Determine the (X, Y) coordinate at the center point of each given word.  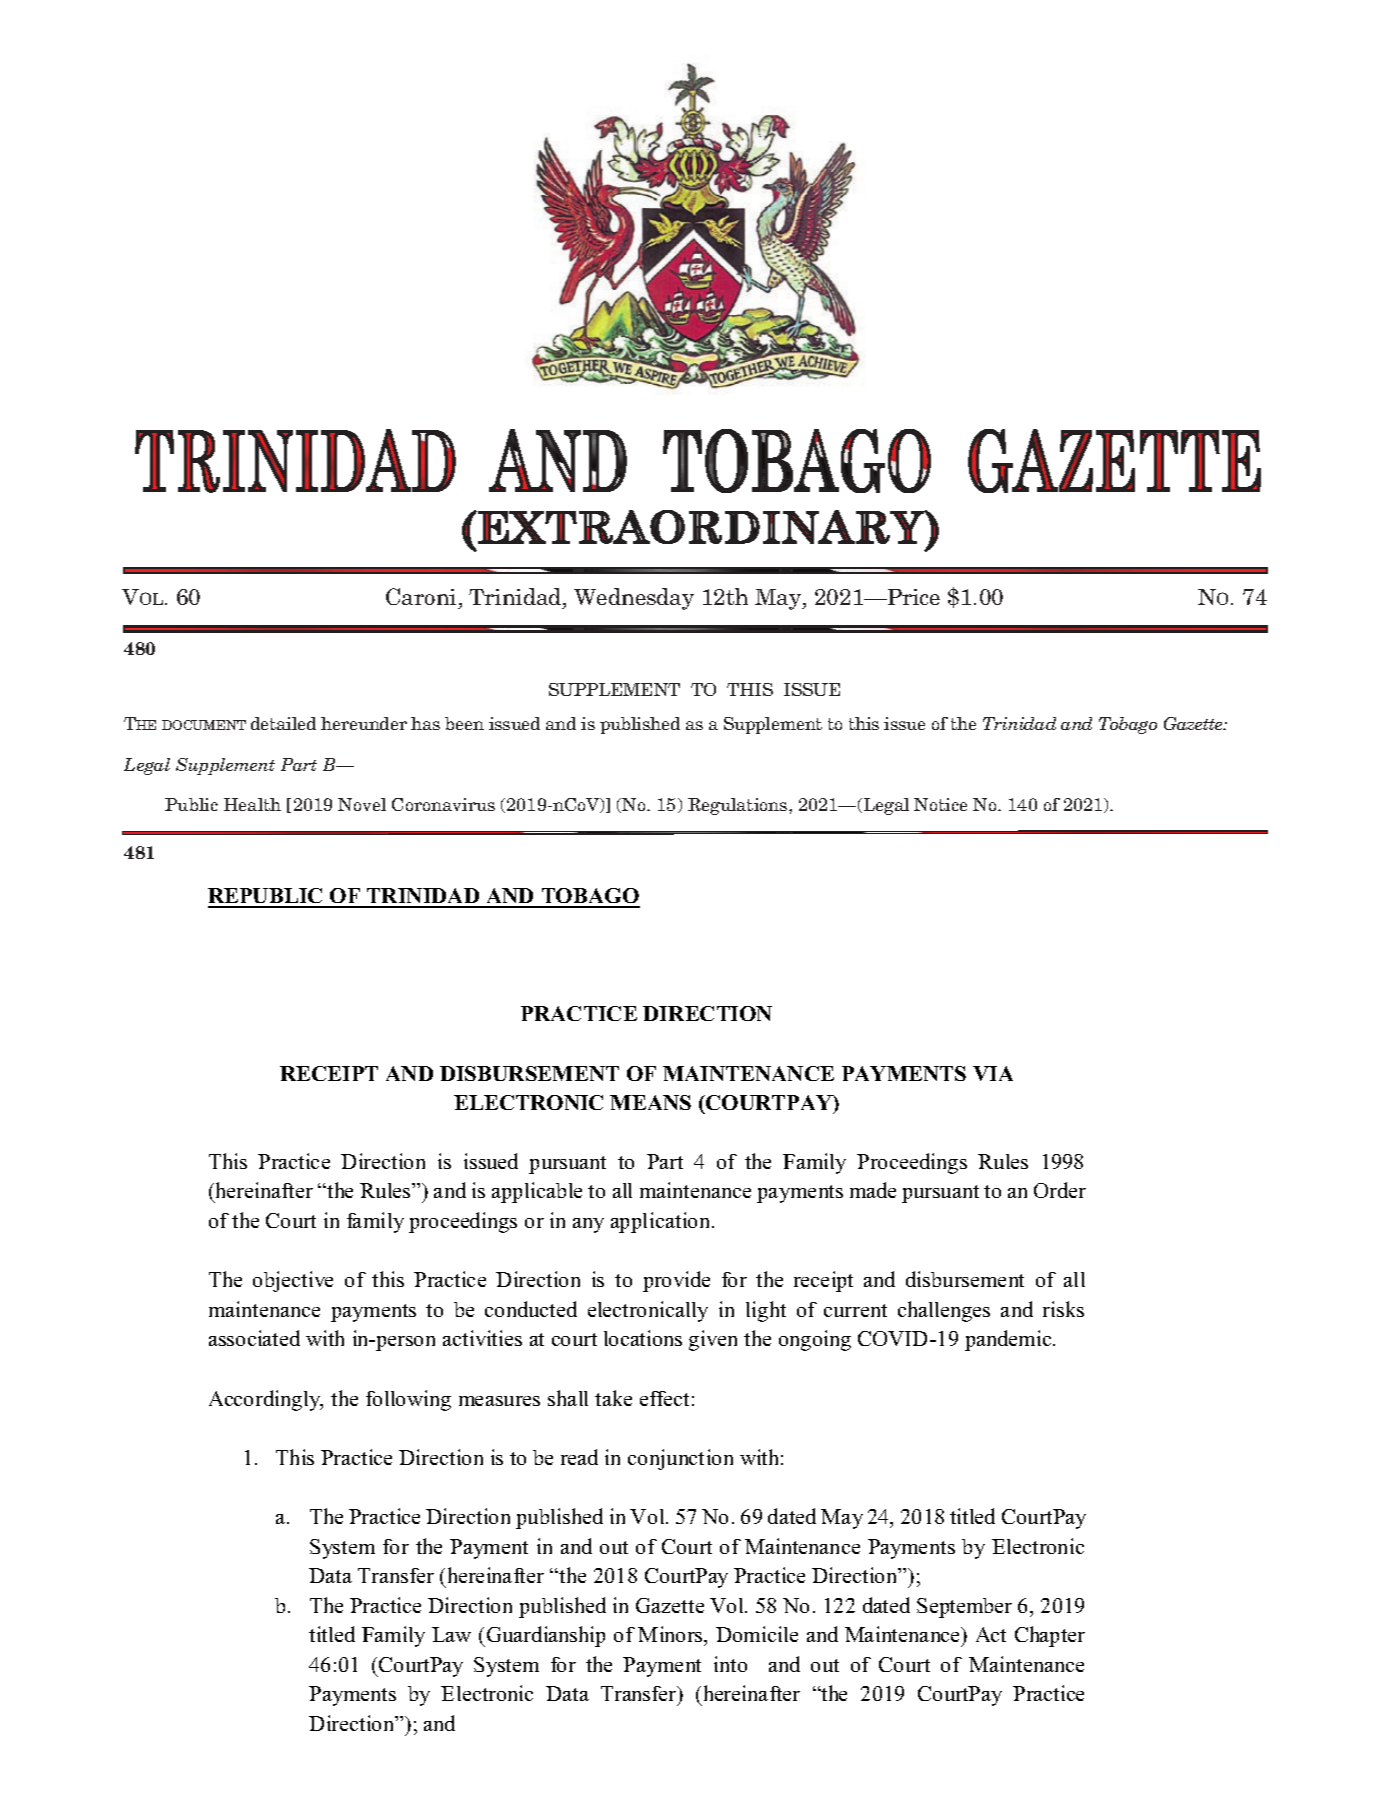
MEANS (650, 1102)
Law (451, 1634)
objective (293, 1281)
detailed (283, 723)
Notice (940, 804)
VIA (993, 1073)
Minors (671, 1636)
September (964, 1608)
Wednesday (634, 599)
